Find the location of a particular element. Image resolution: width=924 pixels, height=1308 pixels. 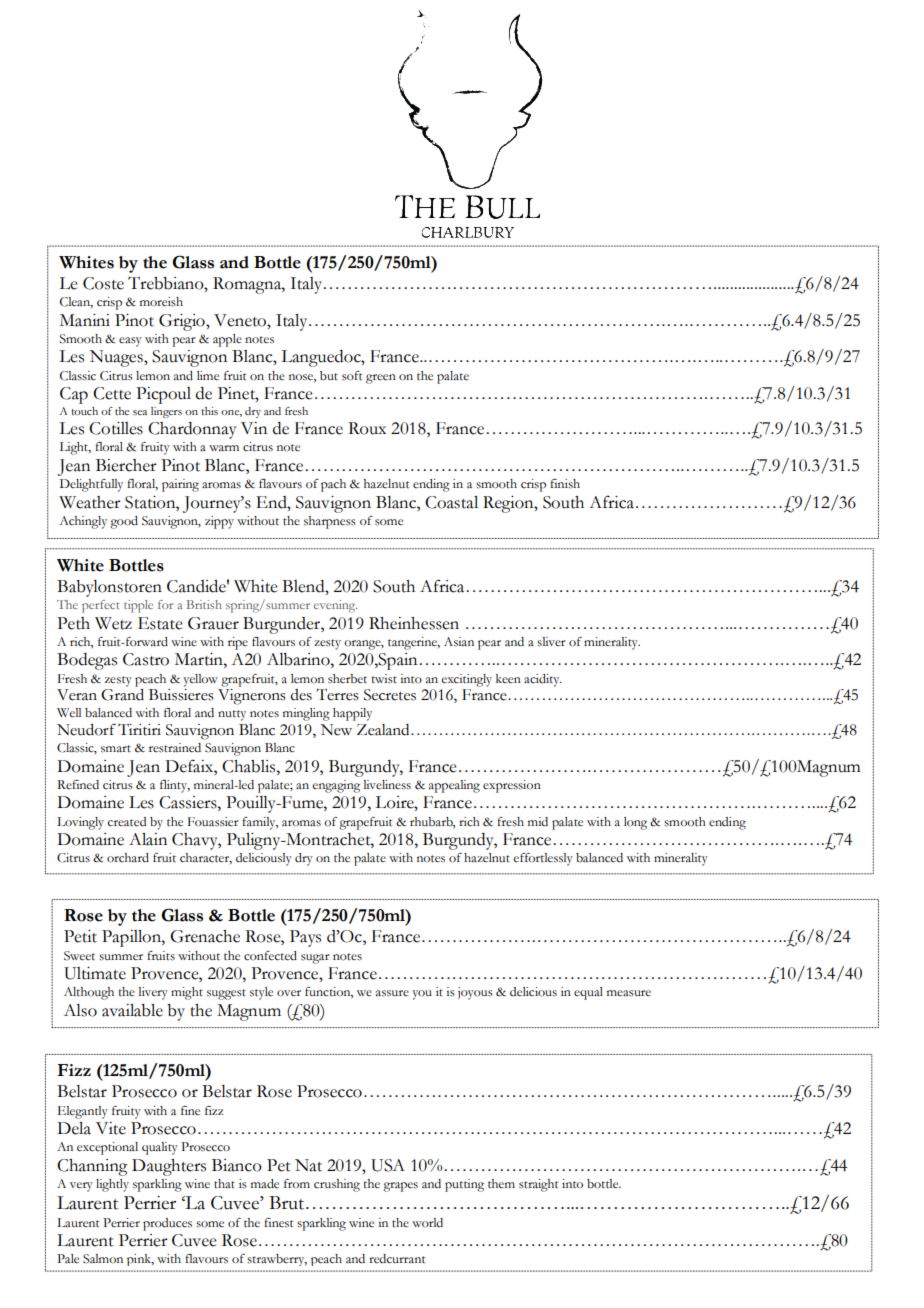

evening is located at coordinates (335, 606).
